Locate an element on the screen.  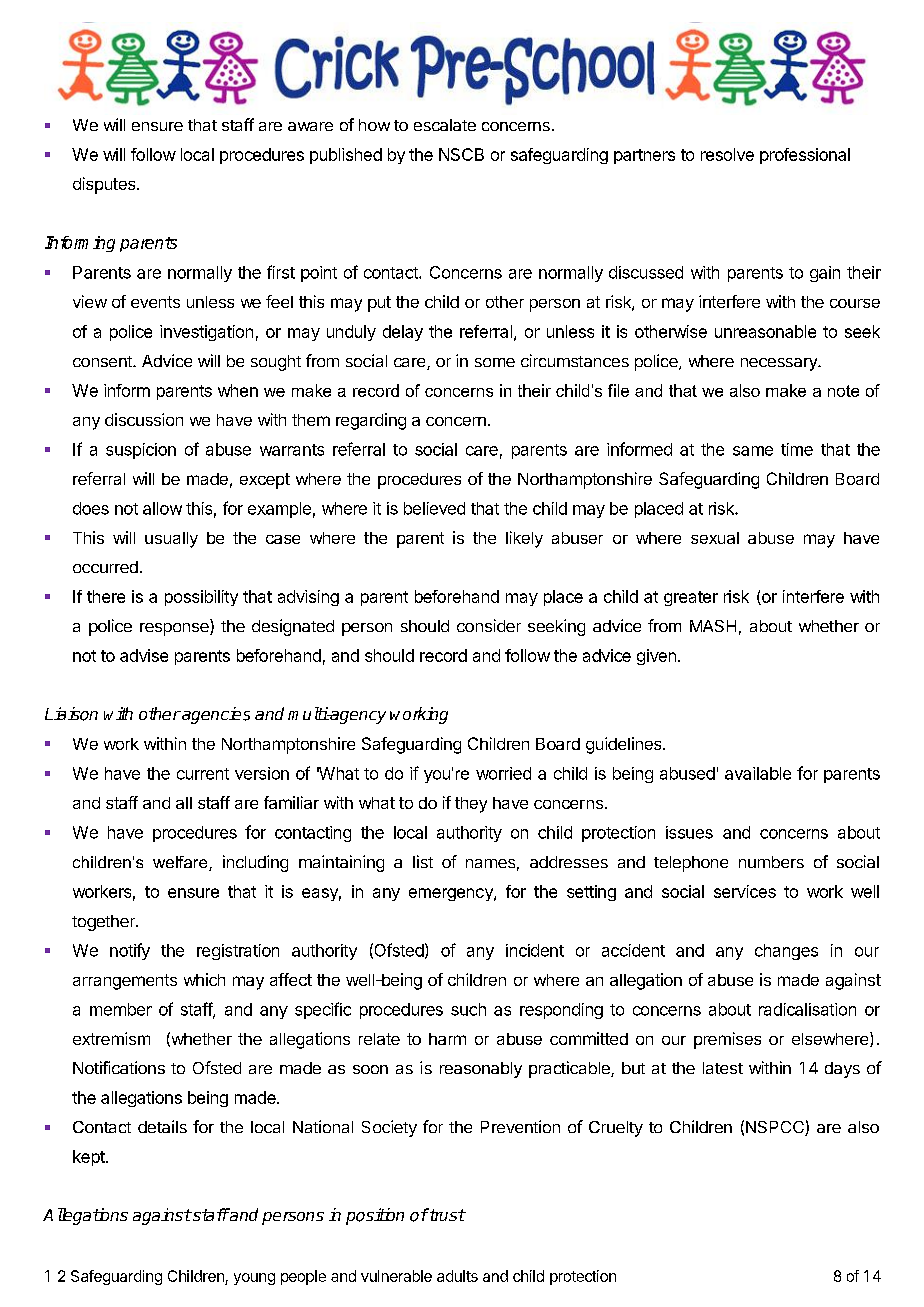
young is located at coordinates (254, 1279).
